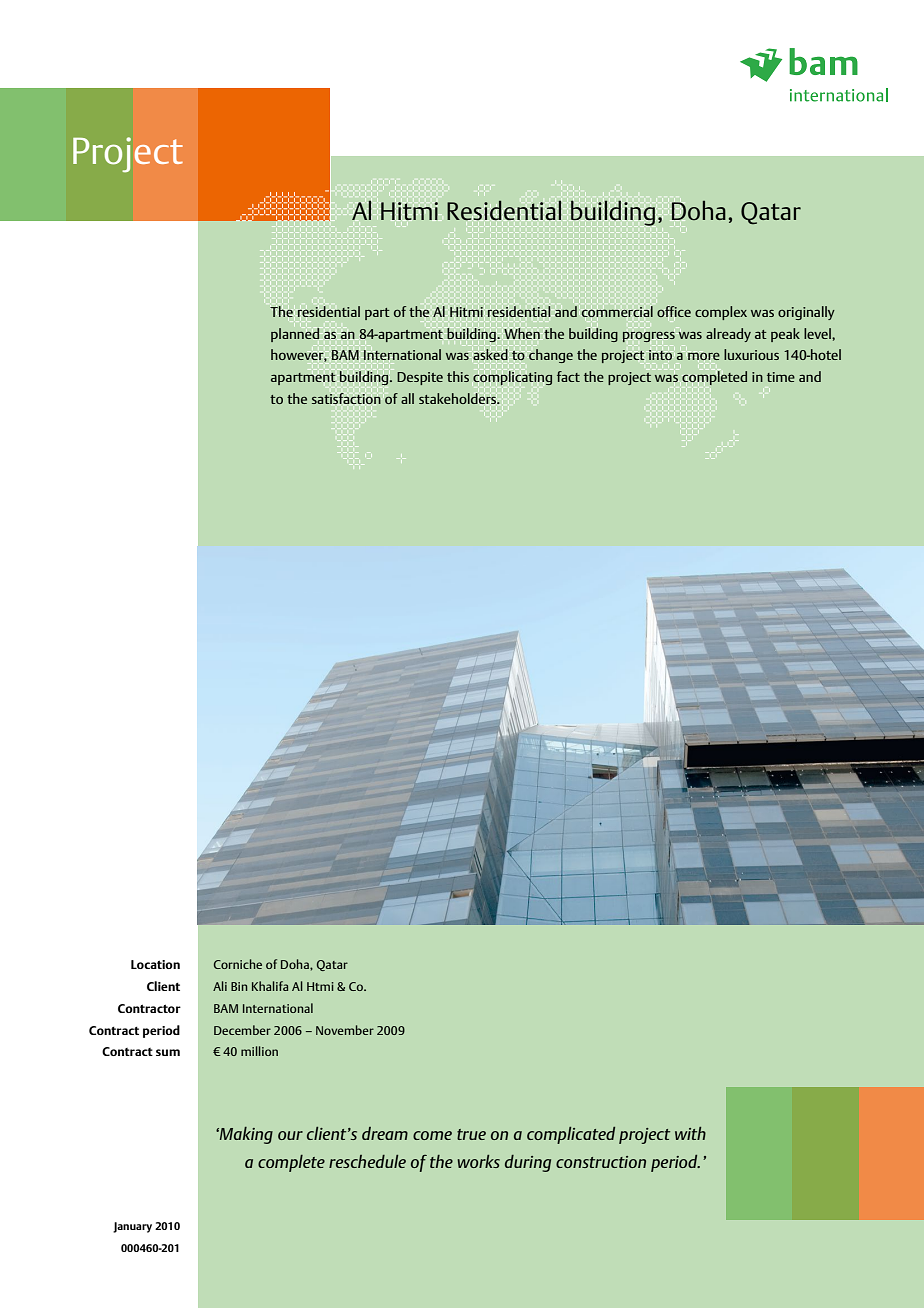  I want to click on January, so click(132, 1227).
